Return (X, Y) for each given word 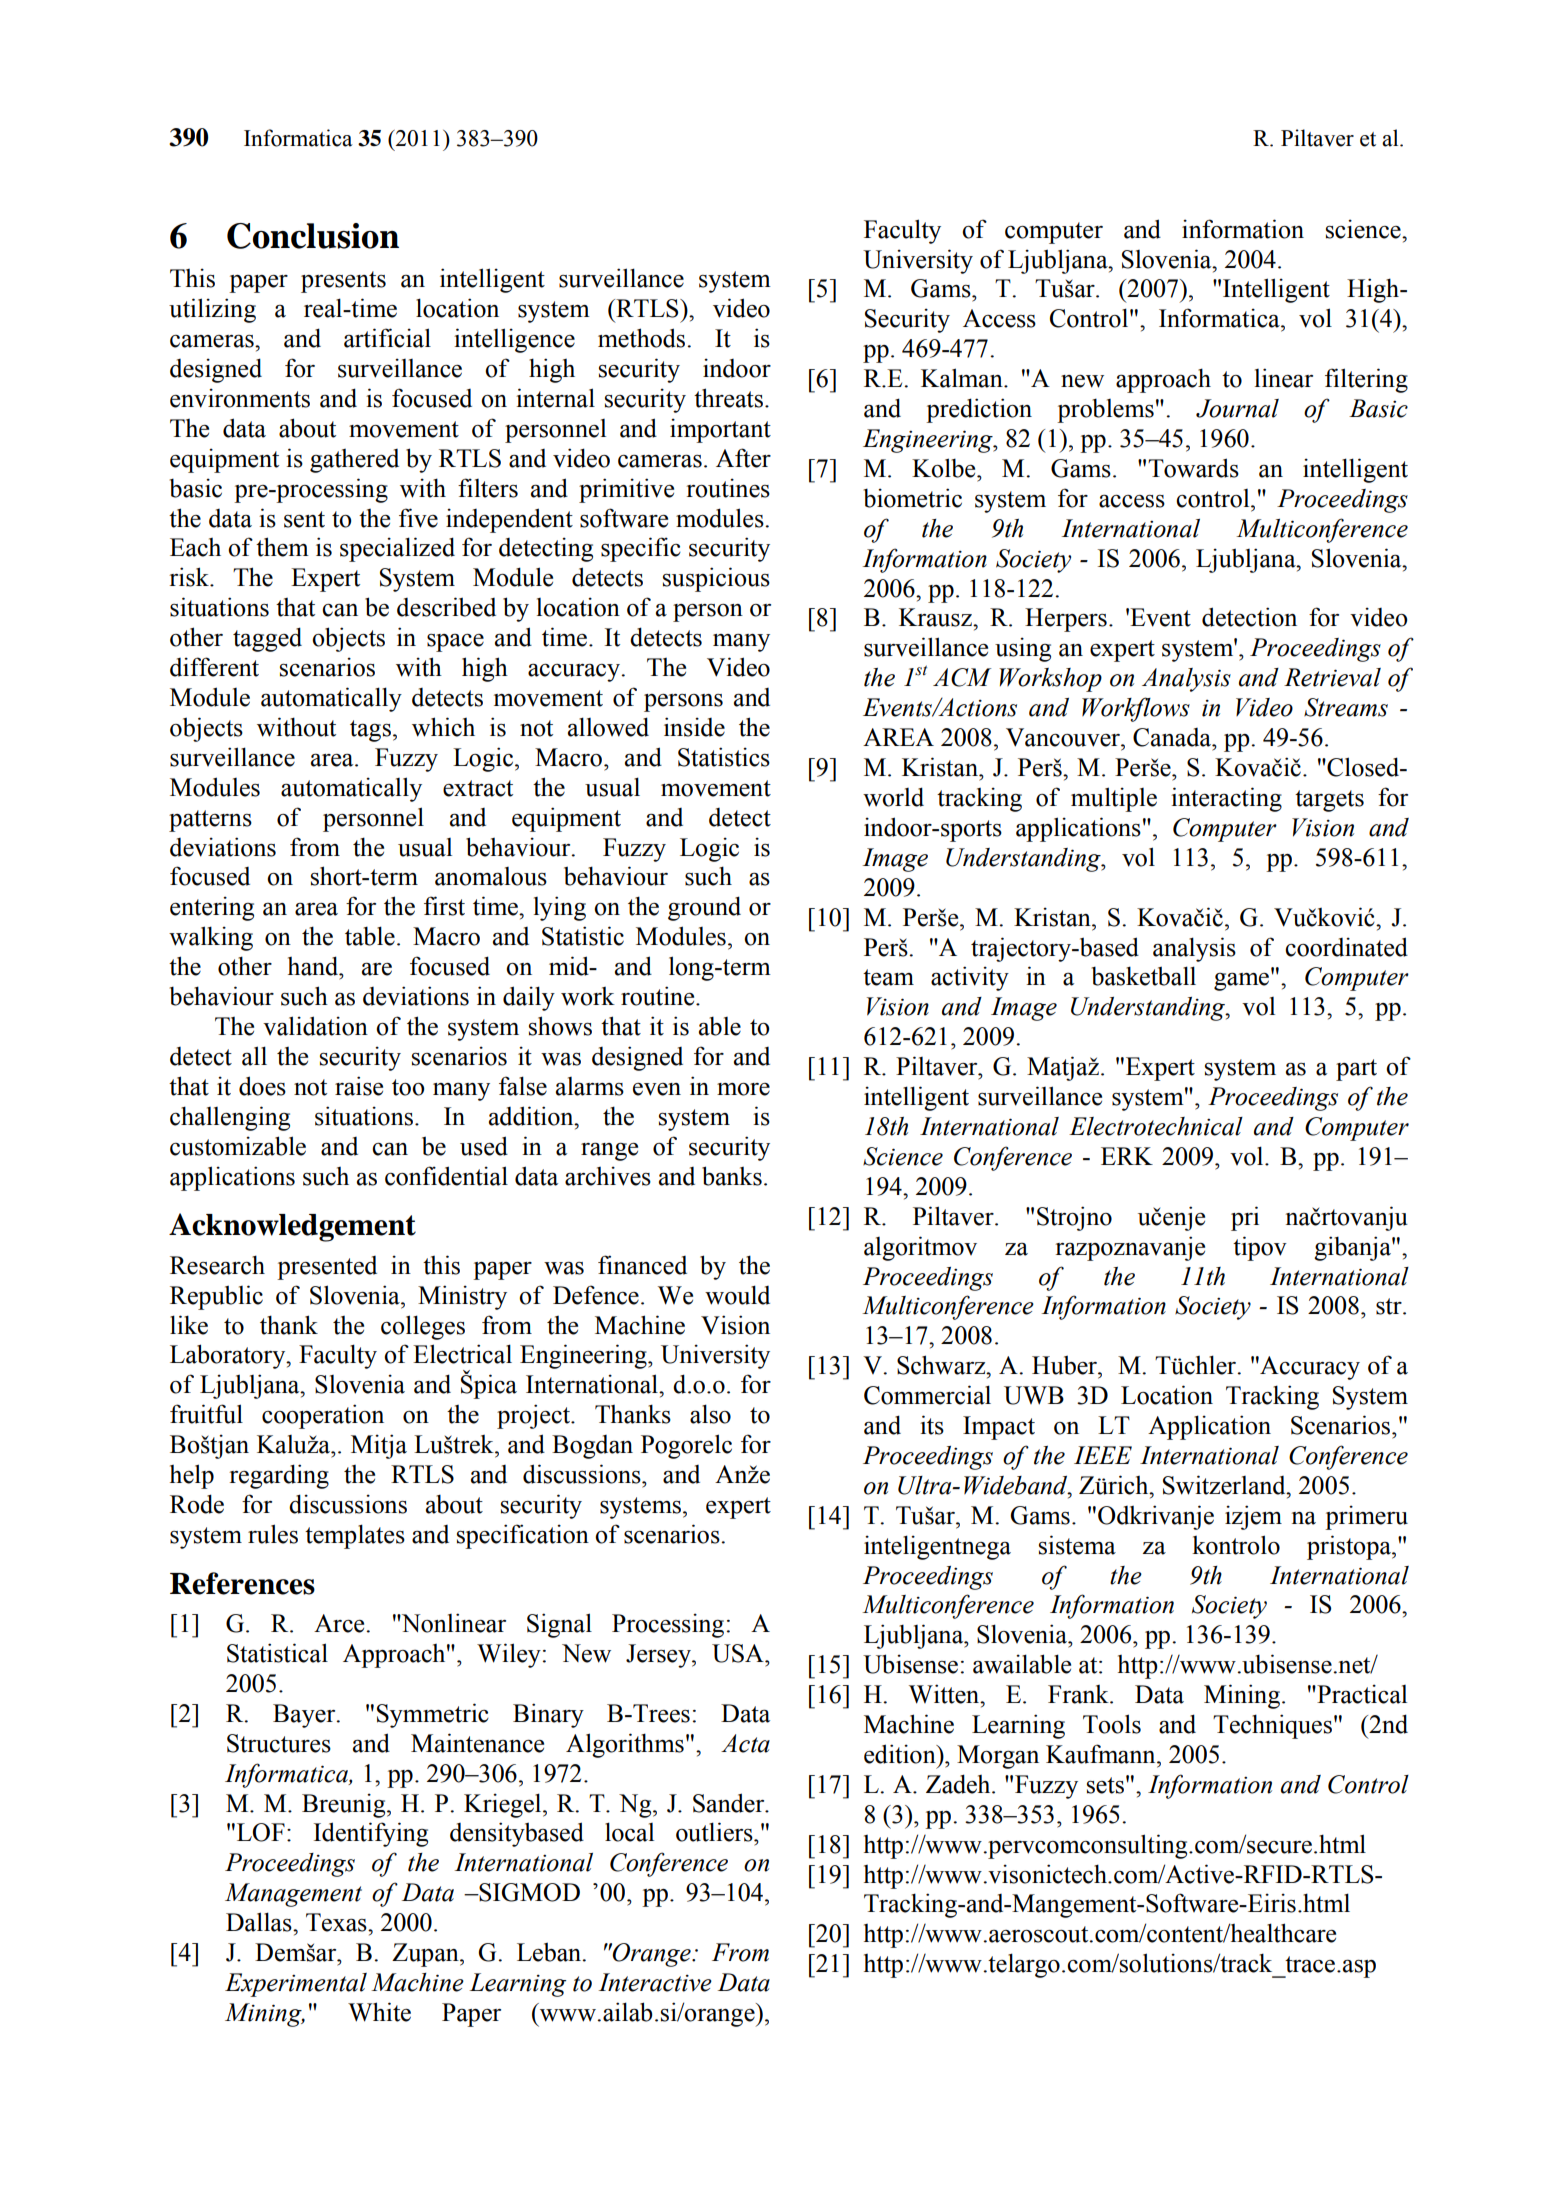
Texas (337, 1922)
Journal (1237, 408)
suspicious (716, 579)
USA (739, 1653)
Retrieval (1332, 677)
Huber (1066, 1365)
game (1243, 981)
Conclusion (313, 236)
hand (314, 966)
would (737, 1295)
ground (704, 908)
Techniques (1272, 1726)
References (242, 1583)
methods (643, 338)
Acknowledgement (292, 1227)
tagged (267, 639)
